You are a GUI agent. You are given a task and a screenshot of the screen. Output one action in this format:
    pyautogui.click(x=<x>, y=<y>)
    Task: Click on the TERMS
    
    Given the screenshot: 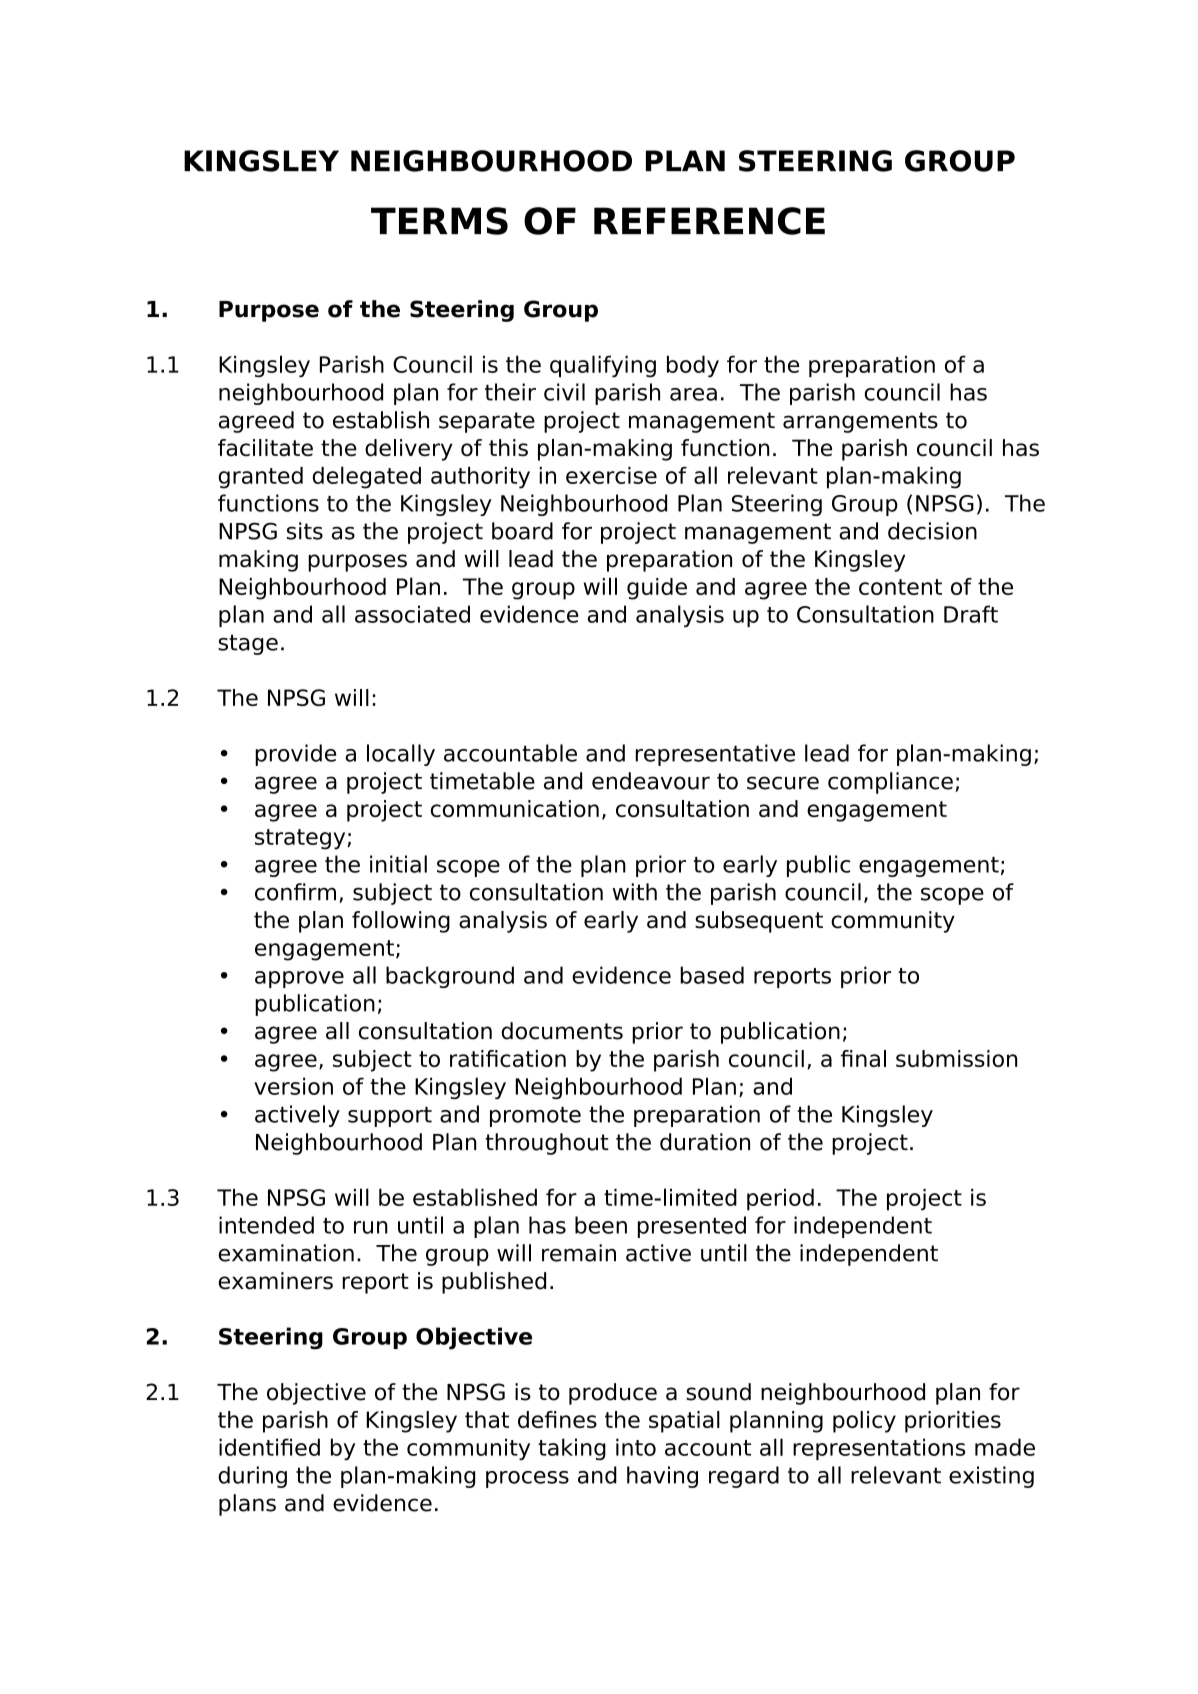 What is the action you would take?
    pyautogui.click(x=439, y=221)
